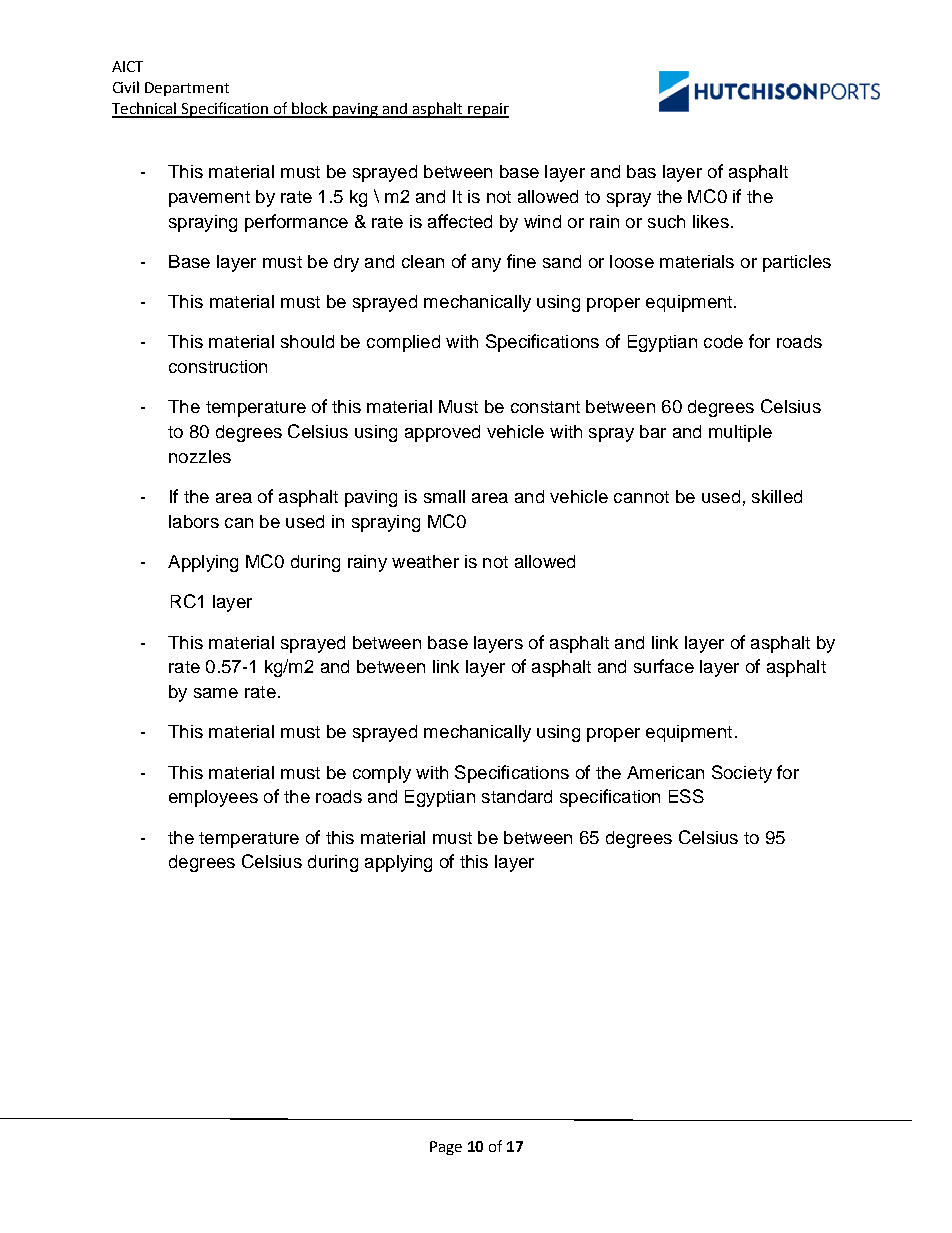 The image size is (952, 1233). Describe the element at coordinates (425, 561) in the screenshot. I see `weather` at that location.
